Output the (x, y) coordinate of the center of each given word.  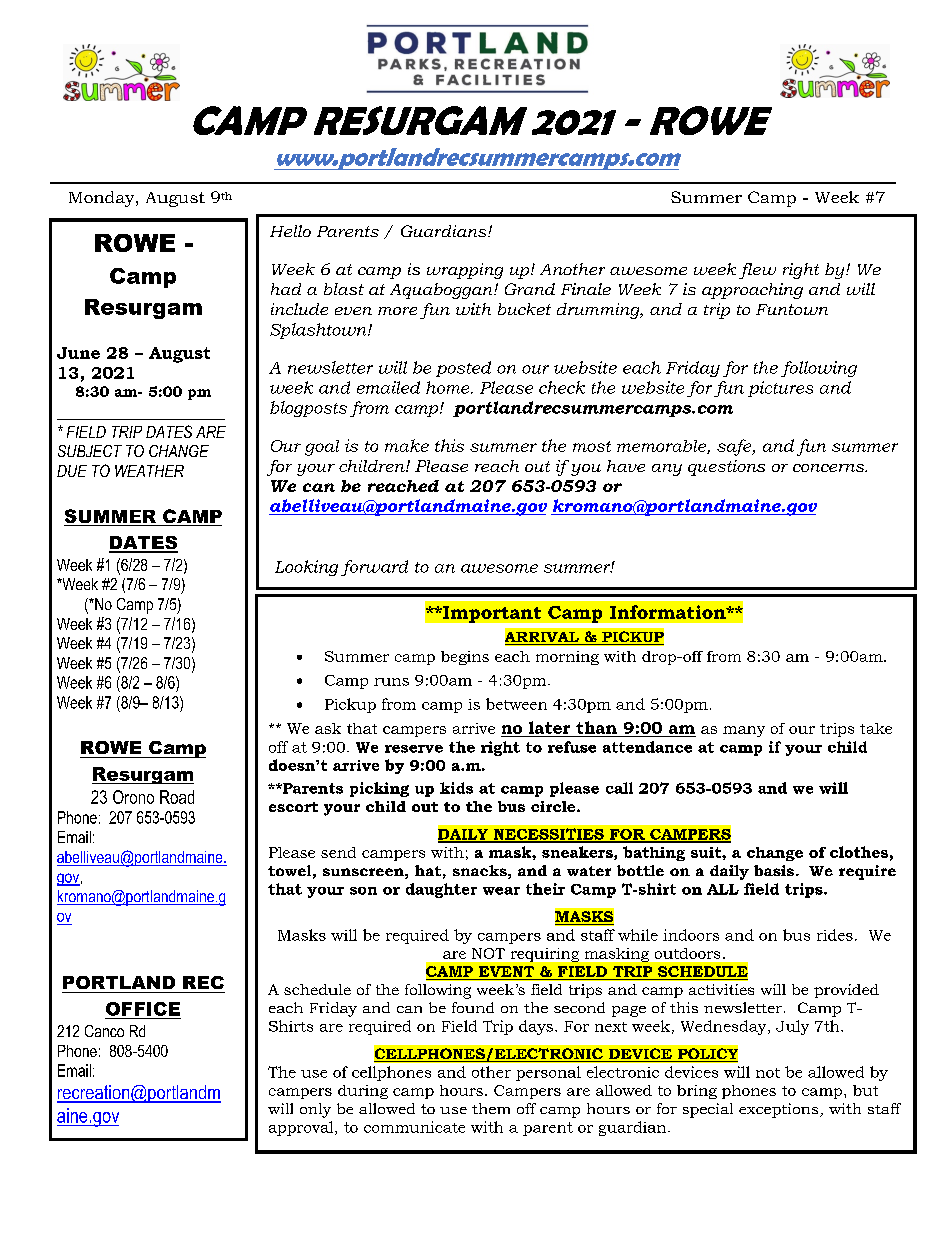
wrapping (465, 271)
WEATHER (149, 471)
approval (302, 1128)
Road (177, 797)
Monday (103, 199)
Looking (306, 568)
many (744, 731)
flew (757, 271)
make (407, 445)
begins (465, 658)
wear (501, 891)
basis (775, 870)
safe (735, 447)
